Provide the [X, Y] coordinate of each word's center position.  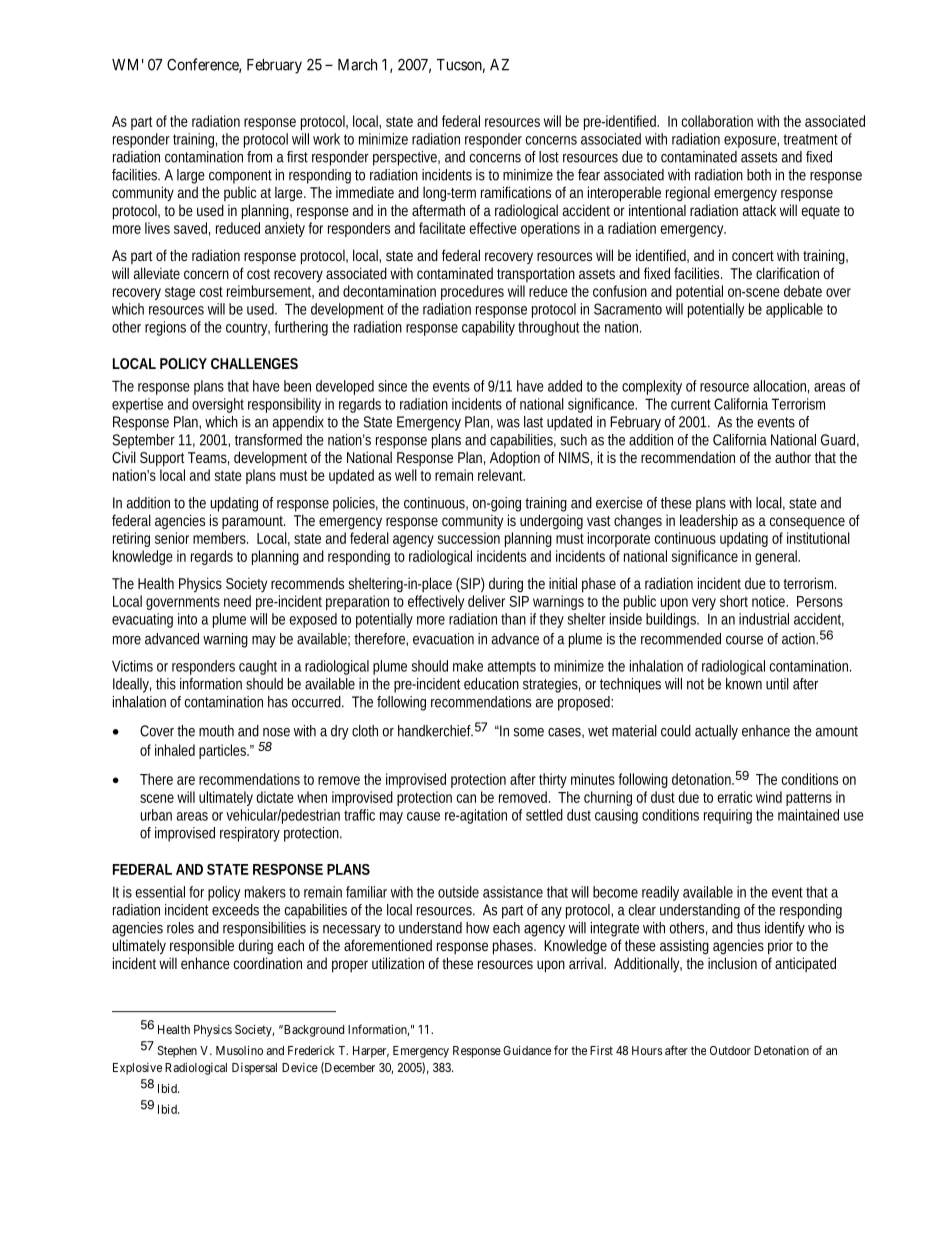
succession [469, 538]
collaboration [717, 121]
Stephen [177, 1052]
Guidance [527, 1050]
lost [549, 157]
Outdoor [730, 1050]
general [777, 557]
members [220, 538]
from [259, 157]
